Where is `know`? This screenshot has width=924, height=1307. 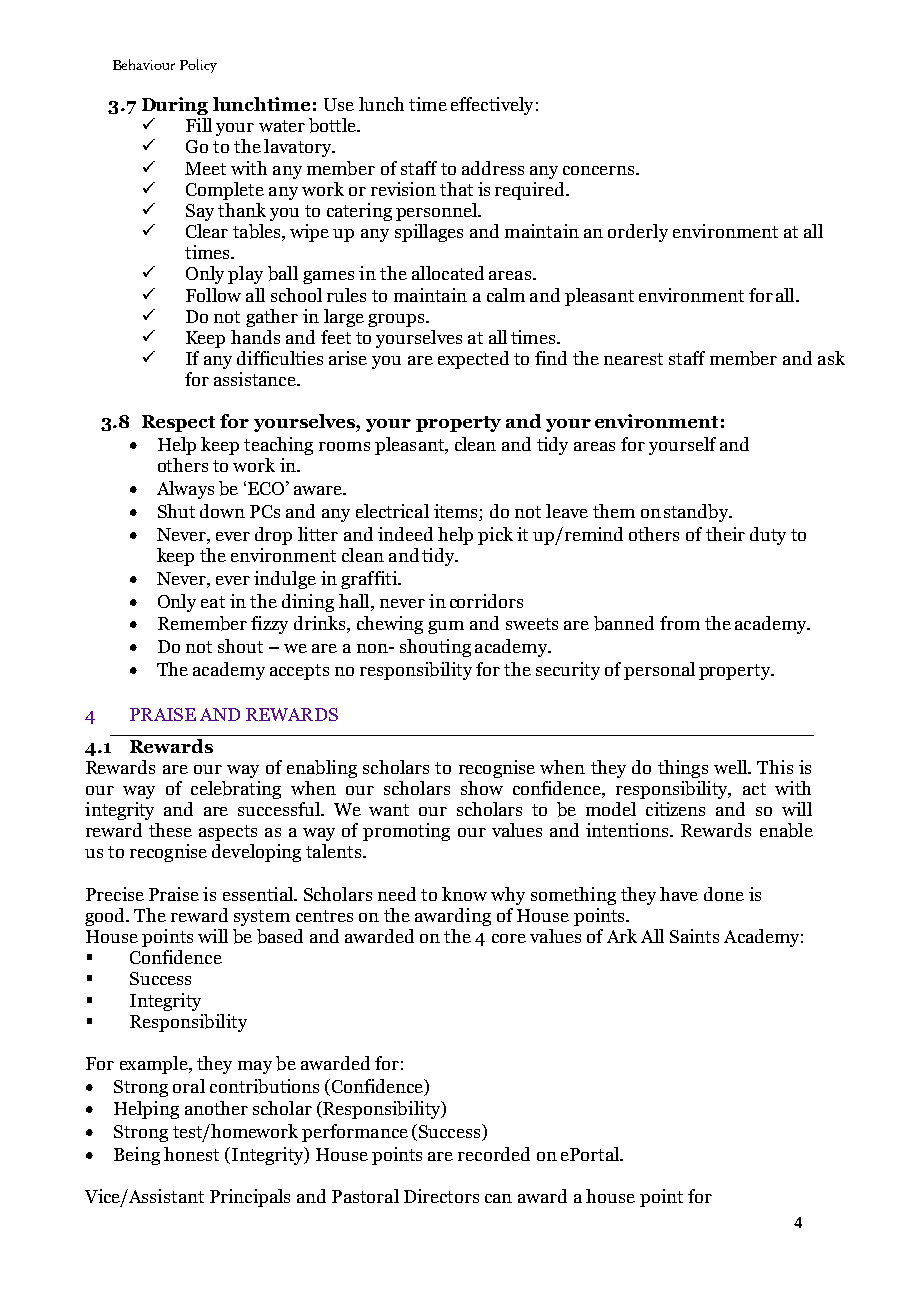 know is located at coordinates (464, 894).
